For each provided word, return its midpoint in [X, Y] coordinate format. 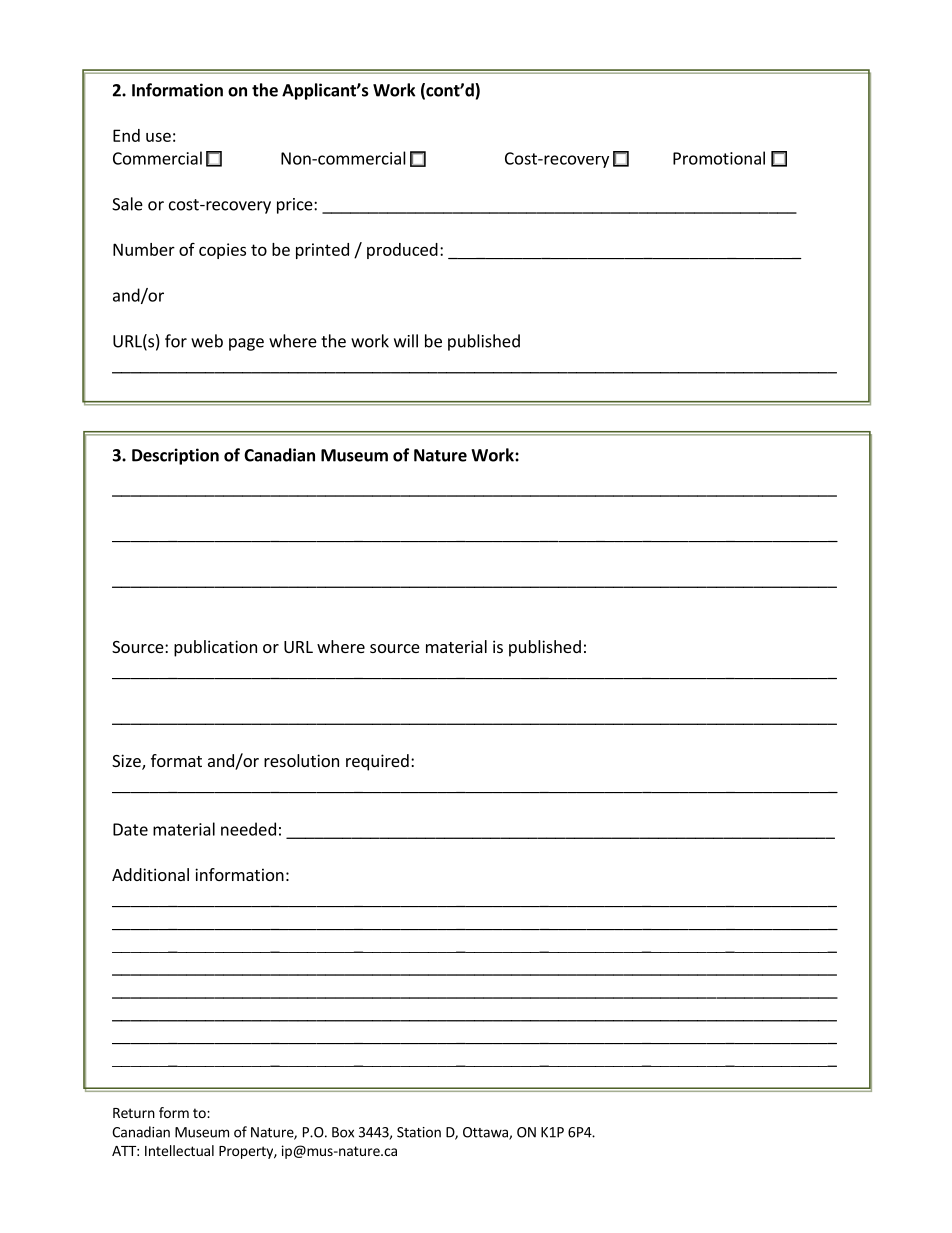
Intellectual [179, 1150]
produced [402, 251]
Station [419, 1132]
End [126, 135]
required [377, 762]
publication [215, 648]
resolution [301, 760]
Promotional [719, 158]
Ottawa [486, 1133]
